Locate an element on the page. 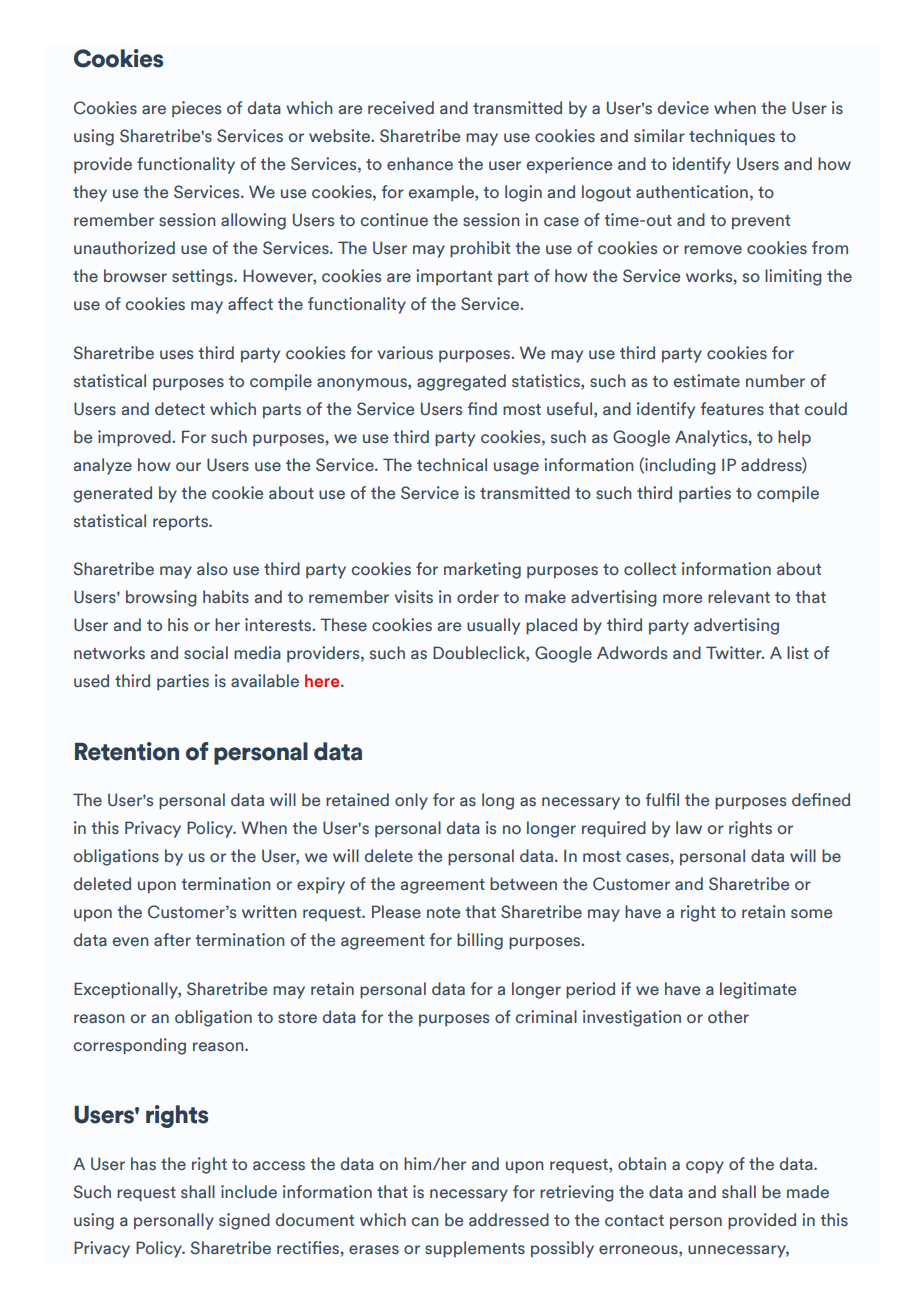  social is located at coordinates (206, 652).
